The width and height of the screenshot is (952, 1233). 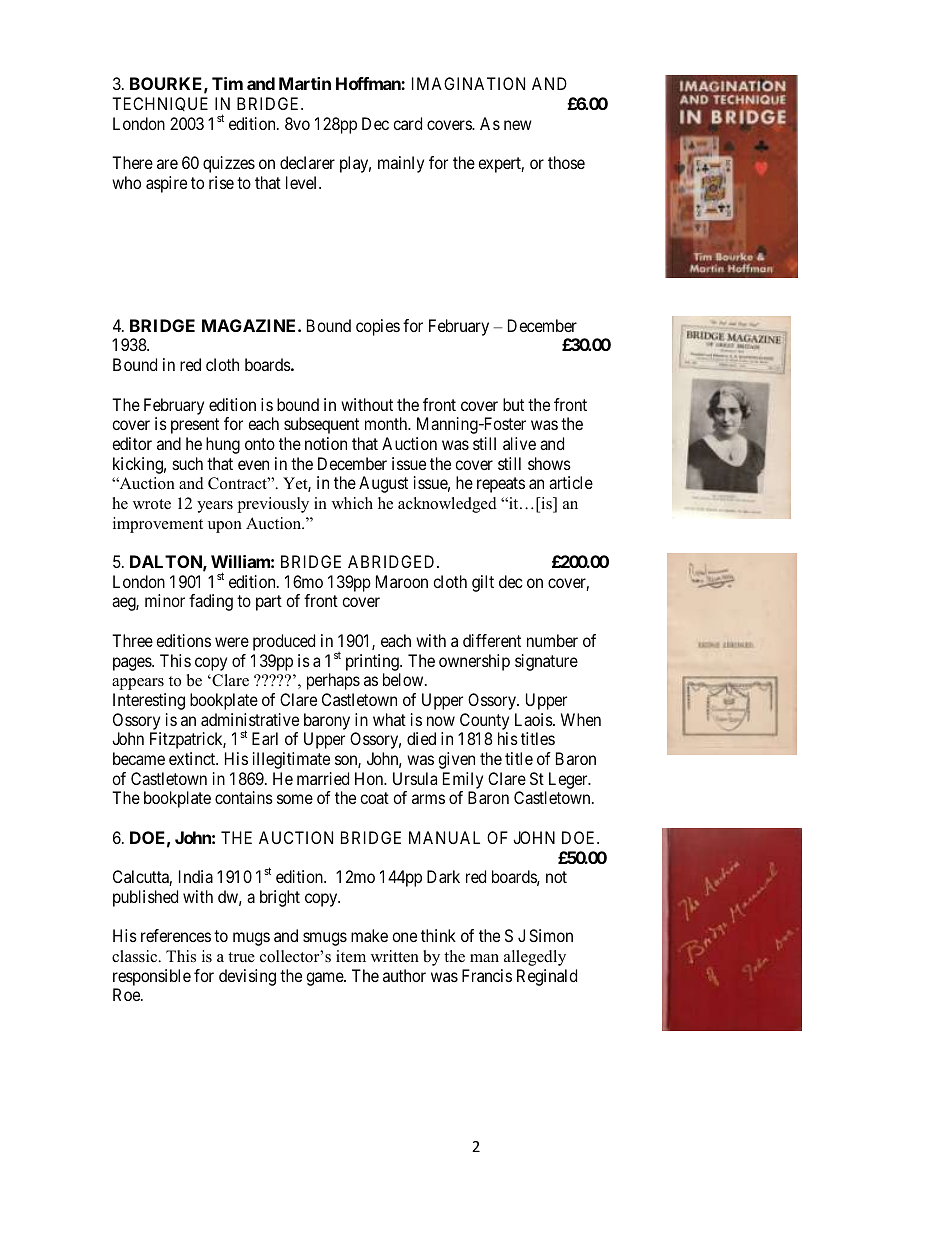 What do you see at coordinates (513, 404) in the screenshot?
I see `but` at bounding box center [513, 404].
